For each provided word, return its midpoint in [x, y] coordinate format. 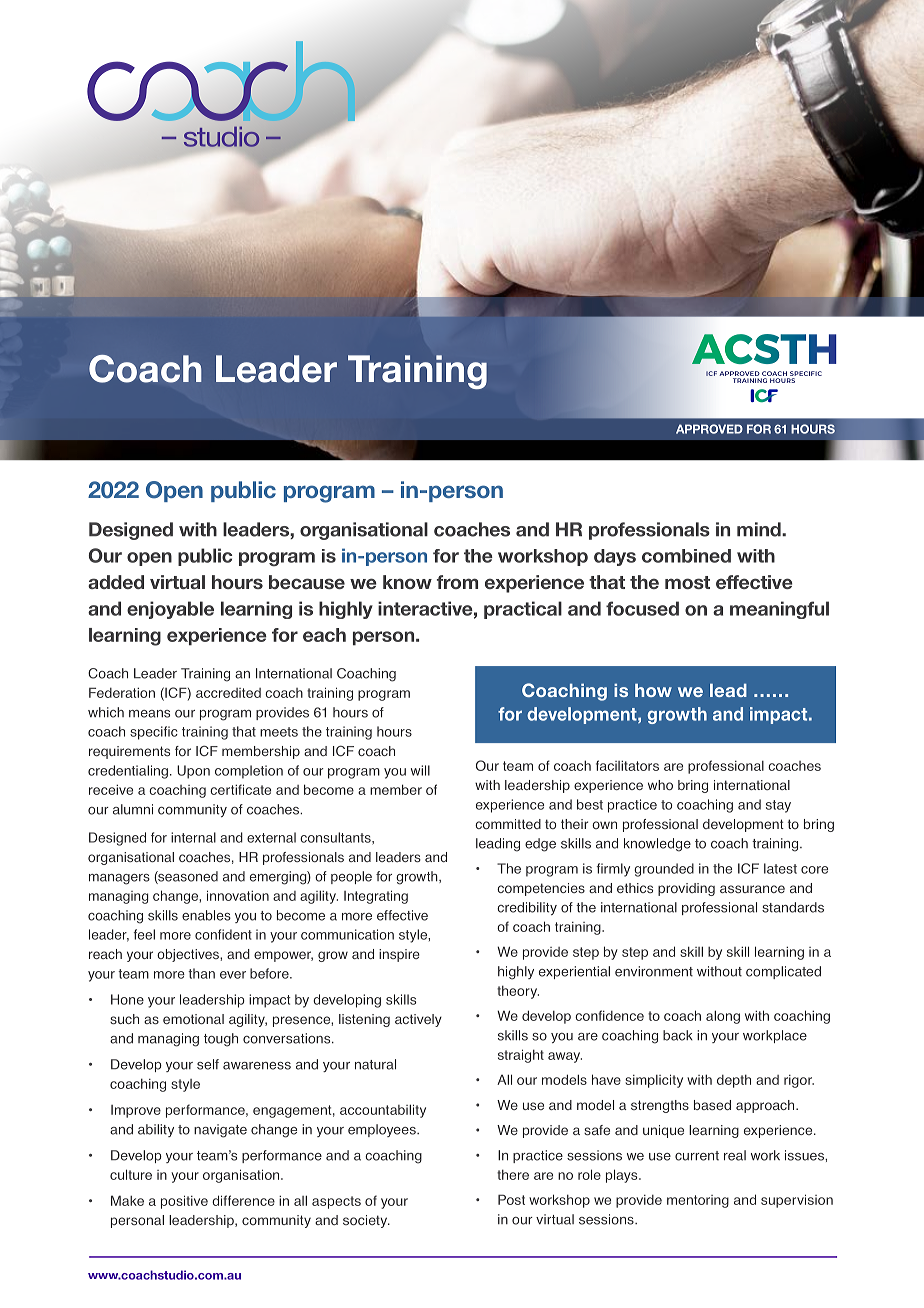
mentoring [698, 1201]
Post [511, 1199]
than [201, 973]
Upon [193, 772]
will [420, 770]
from [457, 582]
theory [518, 992]
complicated [783, 972]
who [660, 785]
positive [184, 1202]
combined [686, 556]
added [116, 582]
